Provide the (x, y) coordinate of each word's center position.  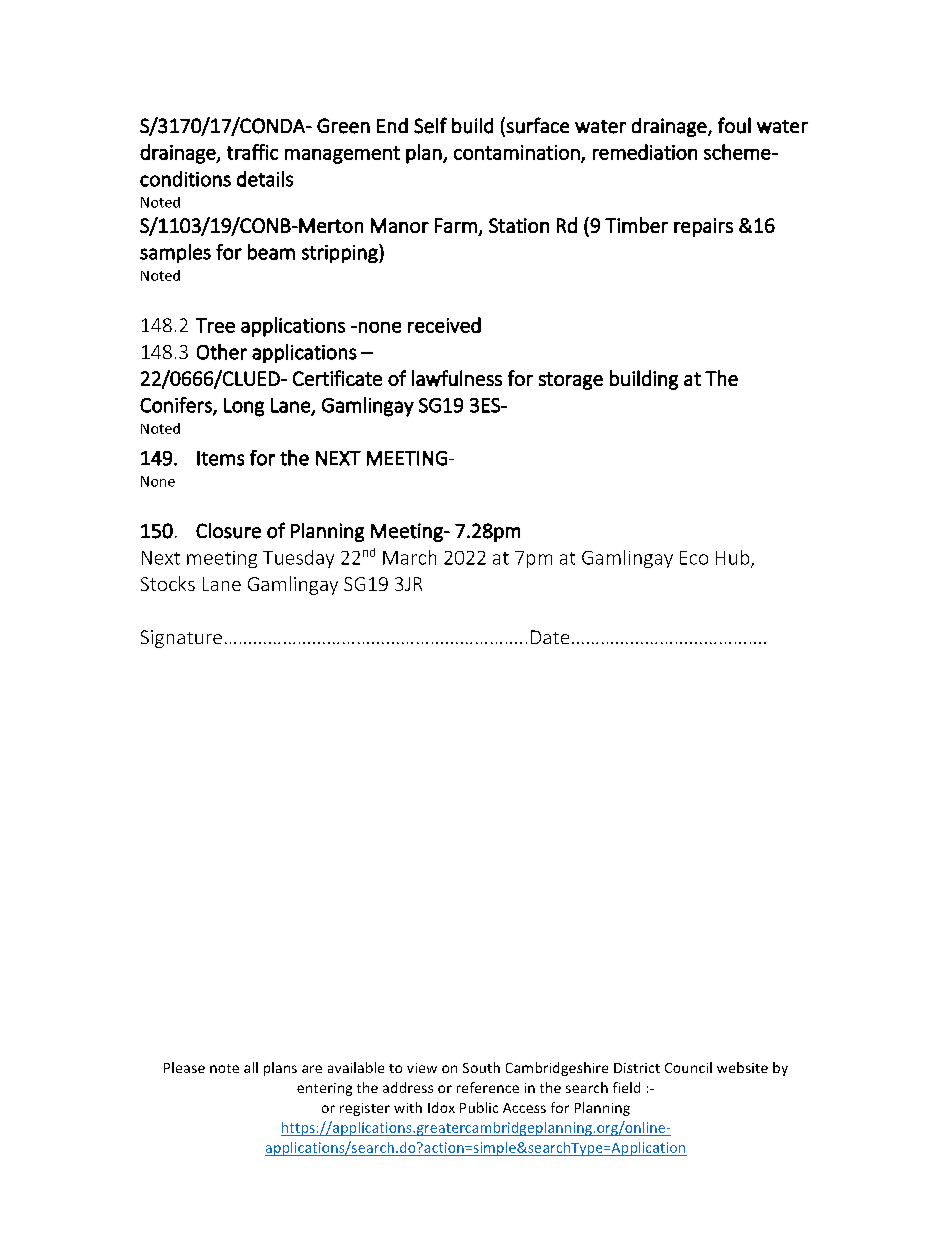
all (251, 1067)
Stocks (168, 583)
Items (220, 458)
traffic (252, 152)
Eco (694, 558)
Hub (734, 558)
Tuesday (298, 559)
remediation (645, 152)
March (409, 557)
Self (430, 125)
